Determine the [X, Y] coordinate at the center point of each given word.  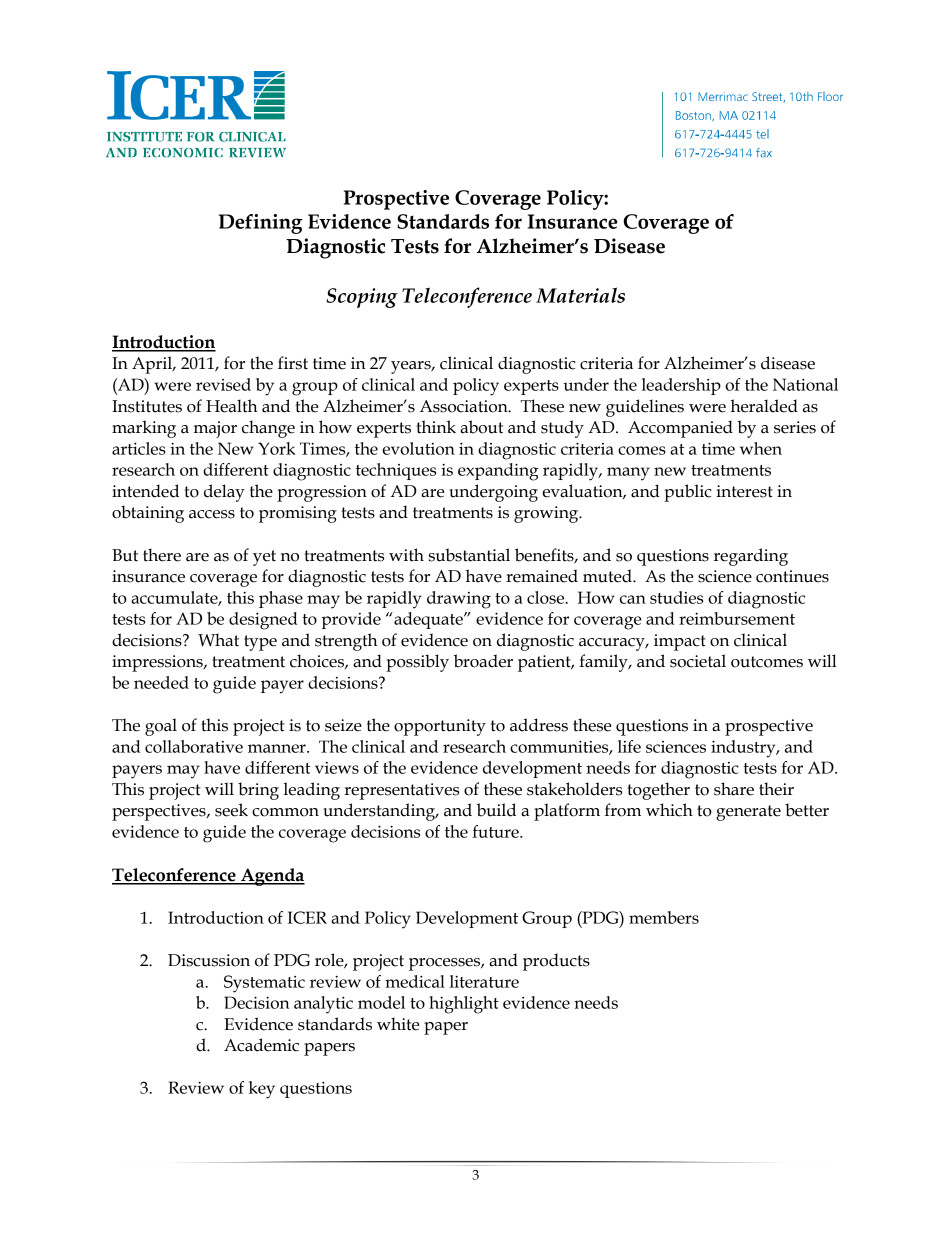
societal [698, 661]
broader [483, 661]
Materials [580, 295]
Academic [261, 1045]
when [761, 448]
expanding [498, 472]
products [556, 962]
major [215, 429]
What [218, 640]
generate [748, 813]
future [496, 831]
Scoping [362, 298]
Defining [261, 224]
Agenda [272, 877]
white [398, 1024]
